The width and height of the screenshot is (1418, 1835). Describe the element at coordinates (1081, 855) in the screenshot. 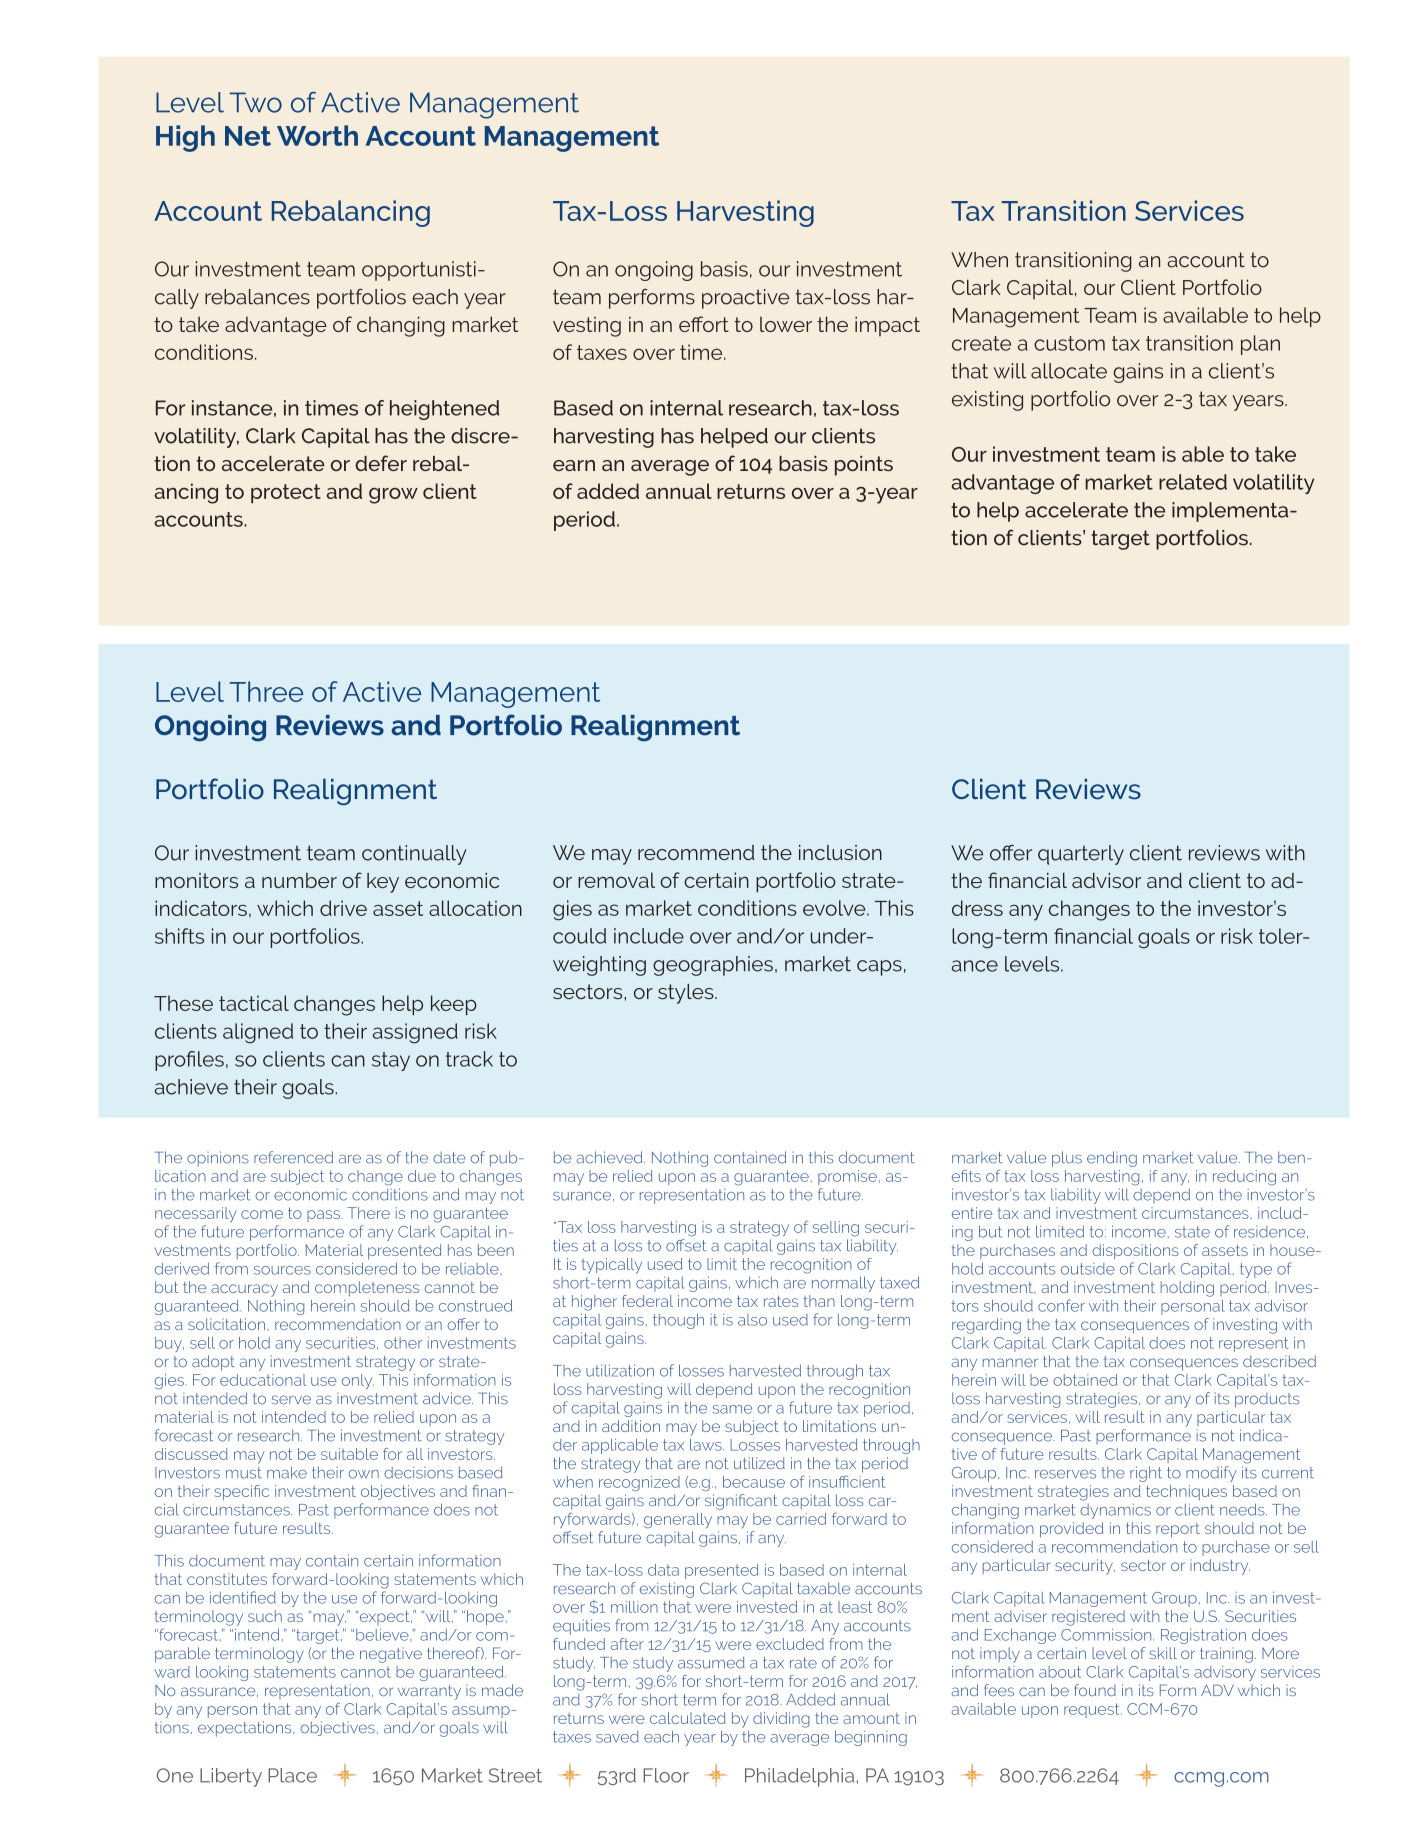

I see `quarterly` at that location.
